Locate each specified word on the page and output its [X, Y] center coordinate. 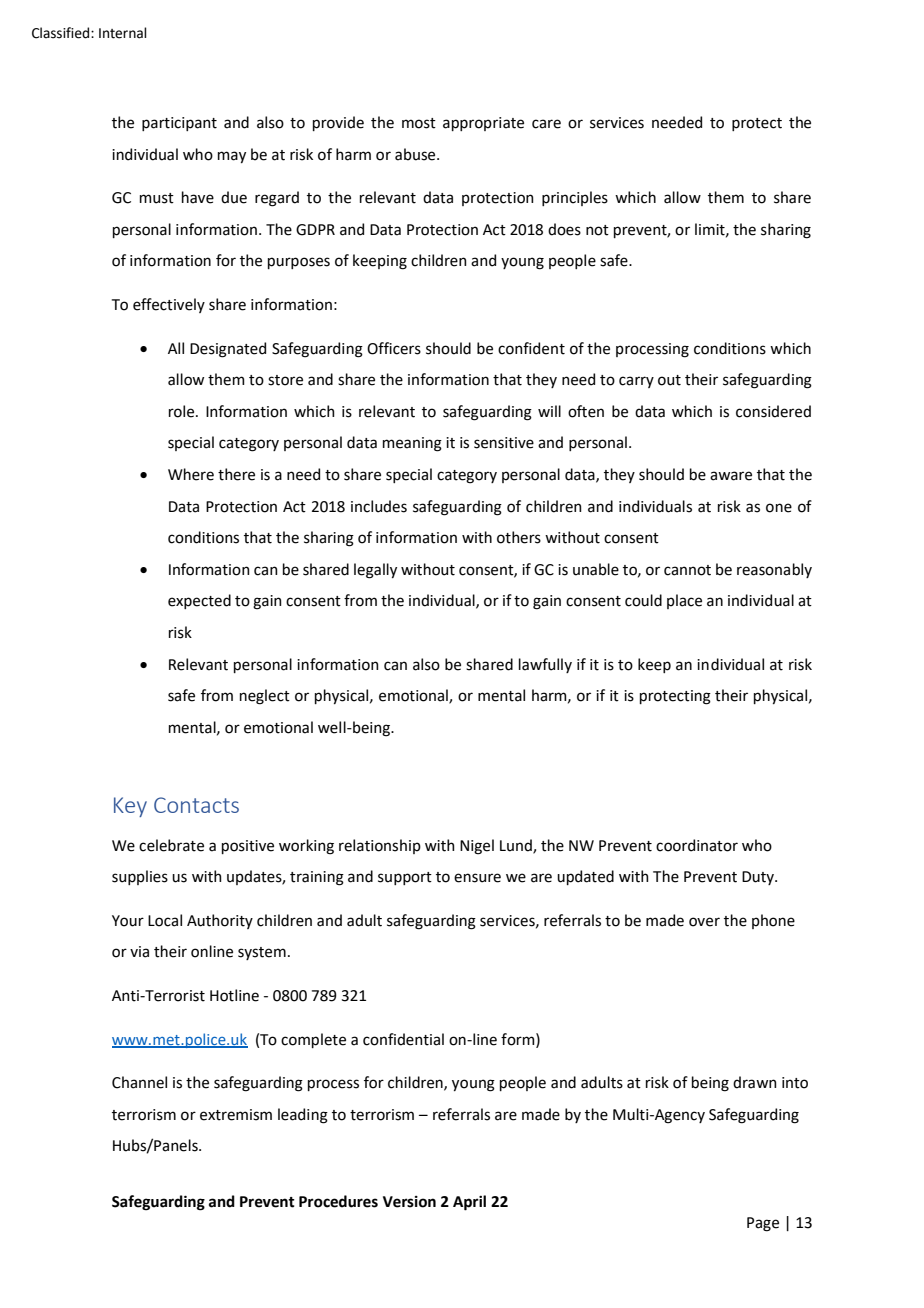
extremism [236, 1115]
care [546, 124]
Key [130, 807]
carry [636, 382]
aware [731, 476]
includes [379, 506]
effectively [169, 305]
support [405, 878]
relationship [380, 846]
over [704, 922]
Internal [123, 33]
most [419, 123]
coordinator [697, 845]
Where [191, 474]
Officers [394, 348]
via [139, 952]
